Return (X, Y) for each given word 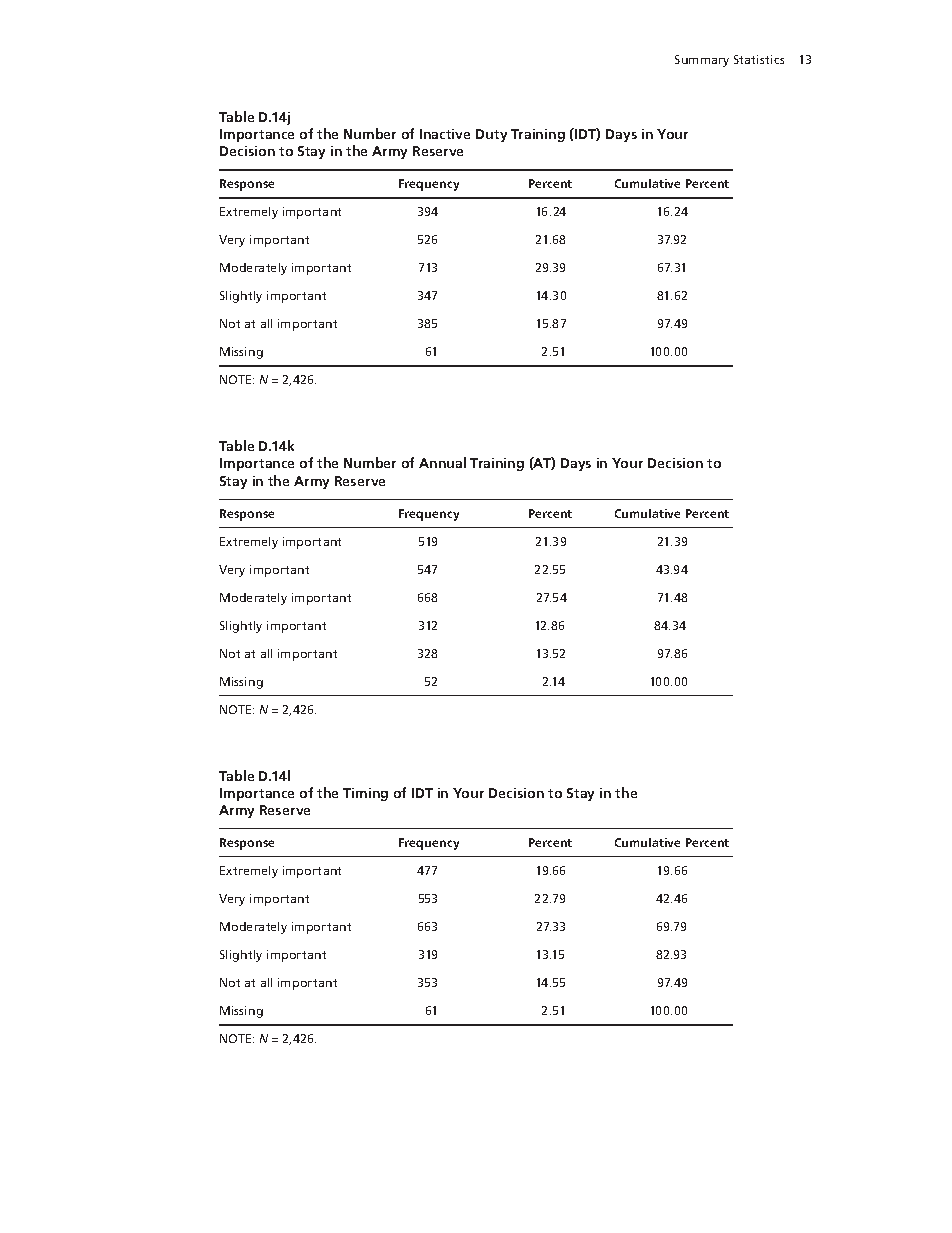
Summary (702, 61)
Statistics (759, 59)
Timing (365, 794)
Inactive (445, 134)
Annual (442, 462)
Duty (491, 135)
